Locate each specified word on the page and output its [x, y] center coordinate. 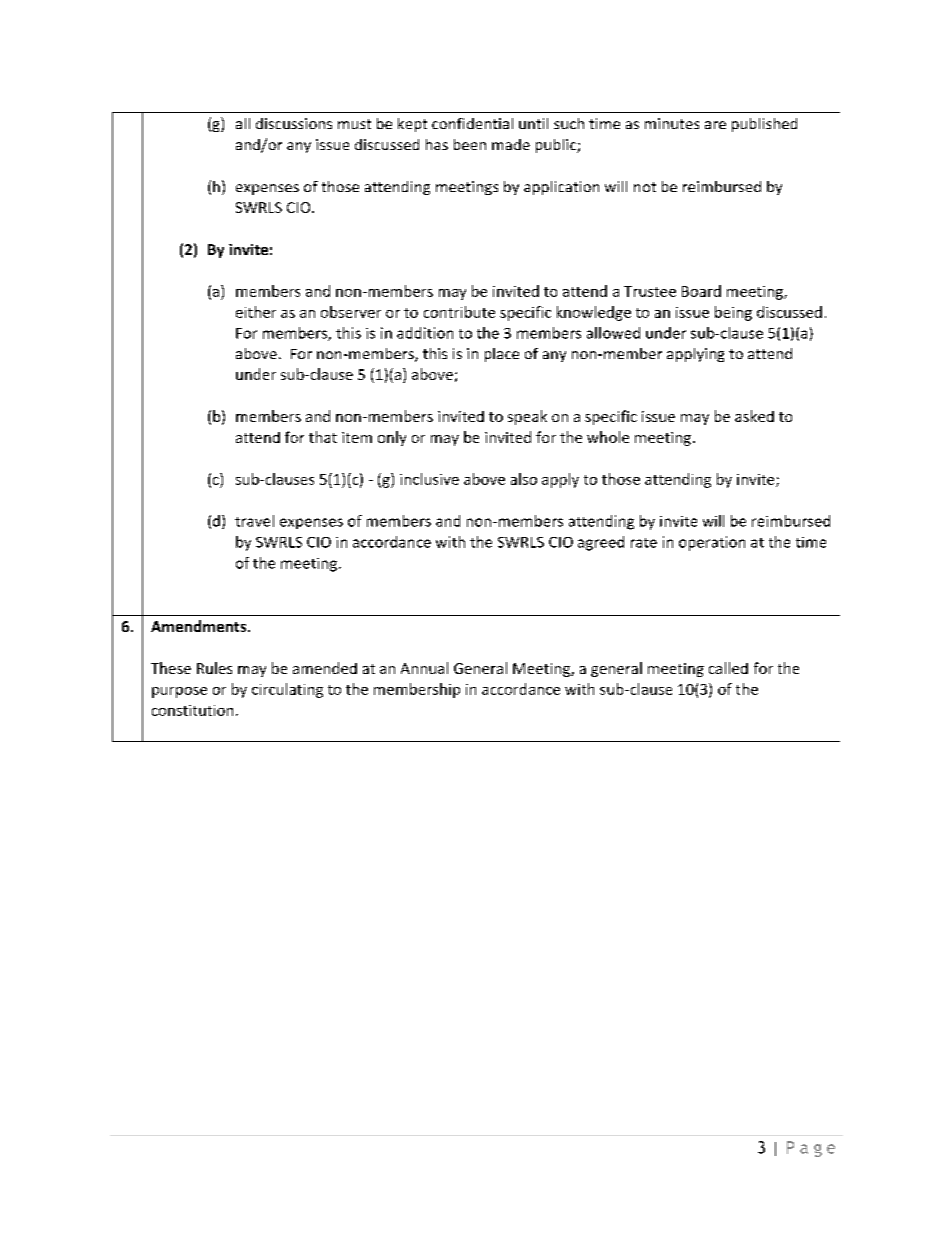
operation [712, 543]
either [256, 312]
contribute [459, 312]
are [715, 125]
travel [254, 521]
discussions [294, 123]
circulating [287, 690]
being [733, 313]
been [470, 144]
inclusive [429, 479]
